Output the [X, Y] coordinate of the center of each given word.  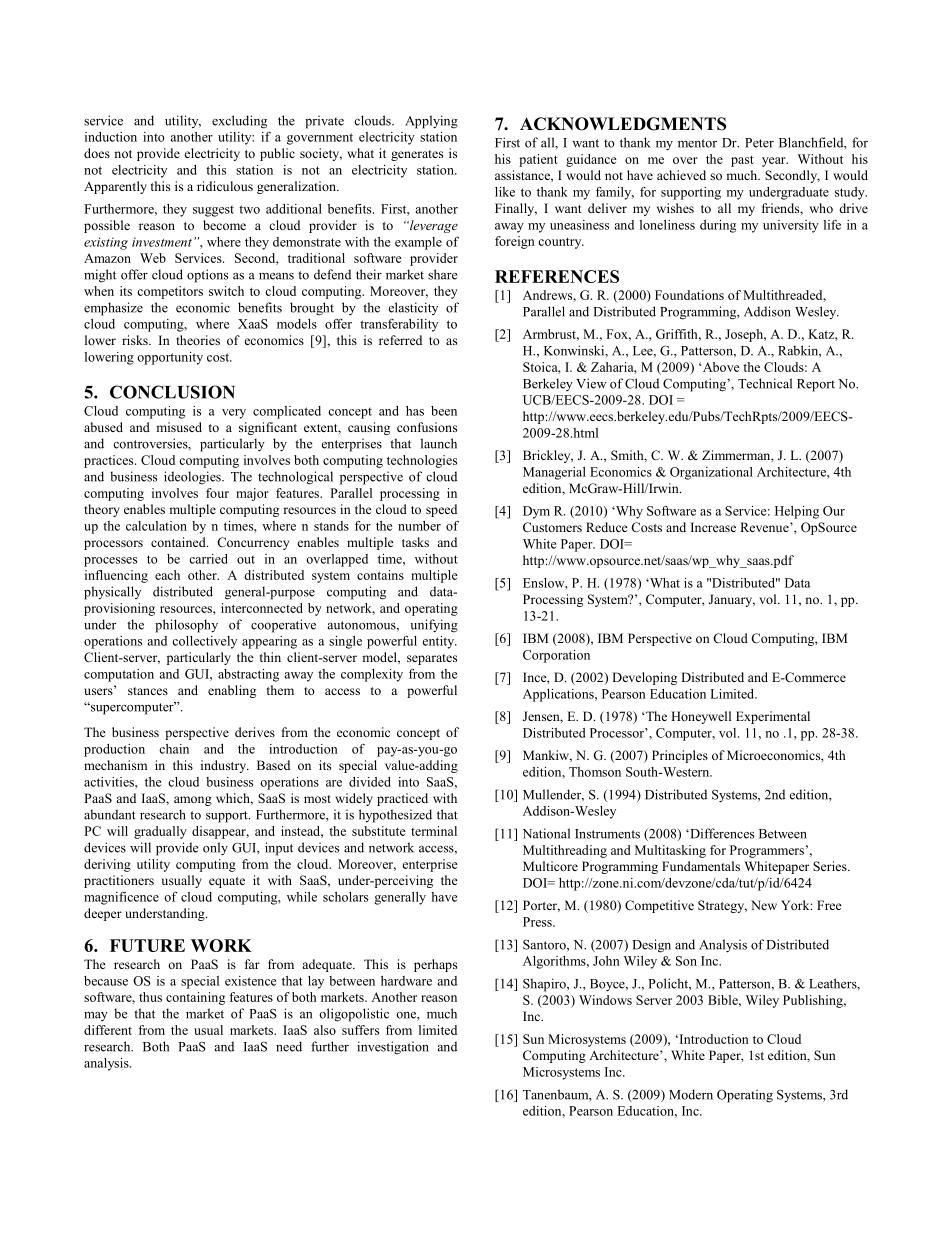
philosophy [186, 626]
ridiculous [225, 186]
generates [417, 155]
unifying [434, 626]
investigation [393, 1048]
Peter [759, 143]
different [108, 1030]
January [732, 600]
